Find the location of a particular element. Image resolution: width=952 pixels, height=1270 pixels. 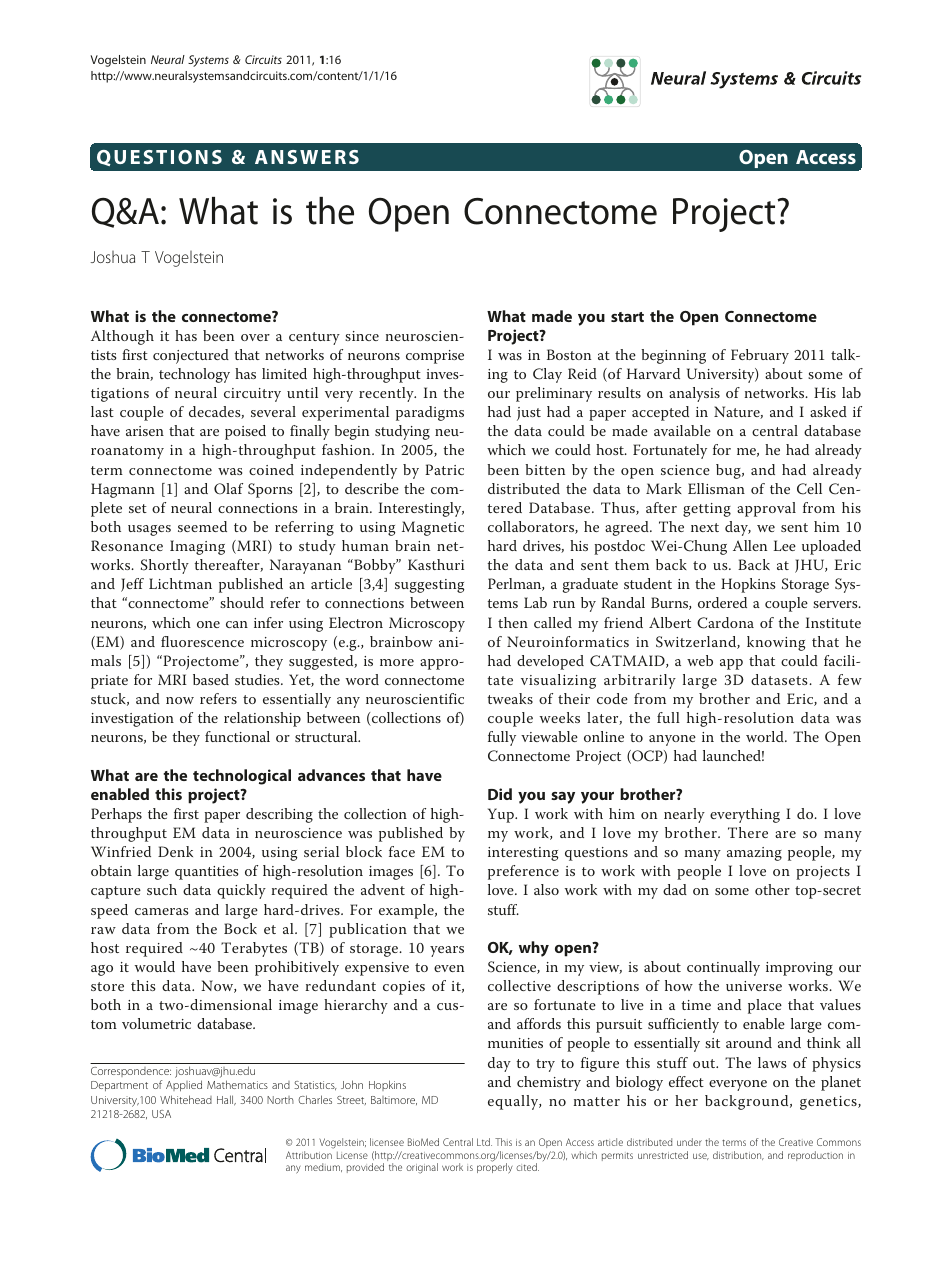

conjectured is located at coordinates (191, 356).
